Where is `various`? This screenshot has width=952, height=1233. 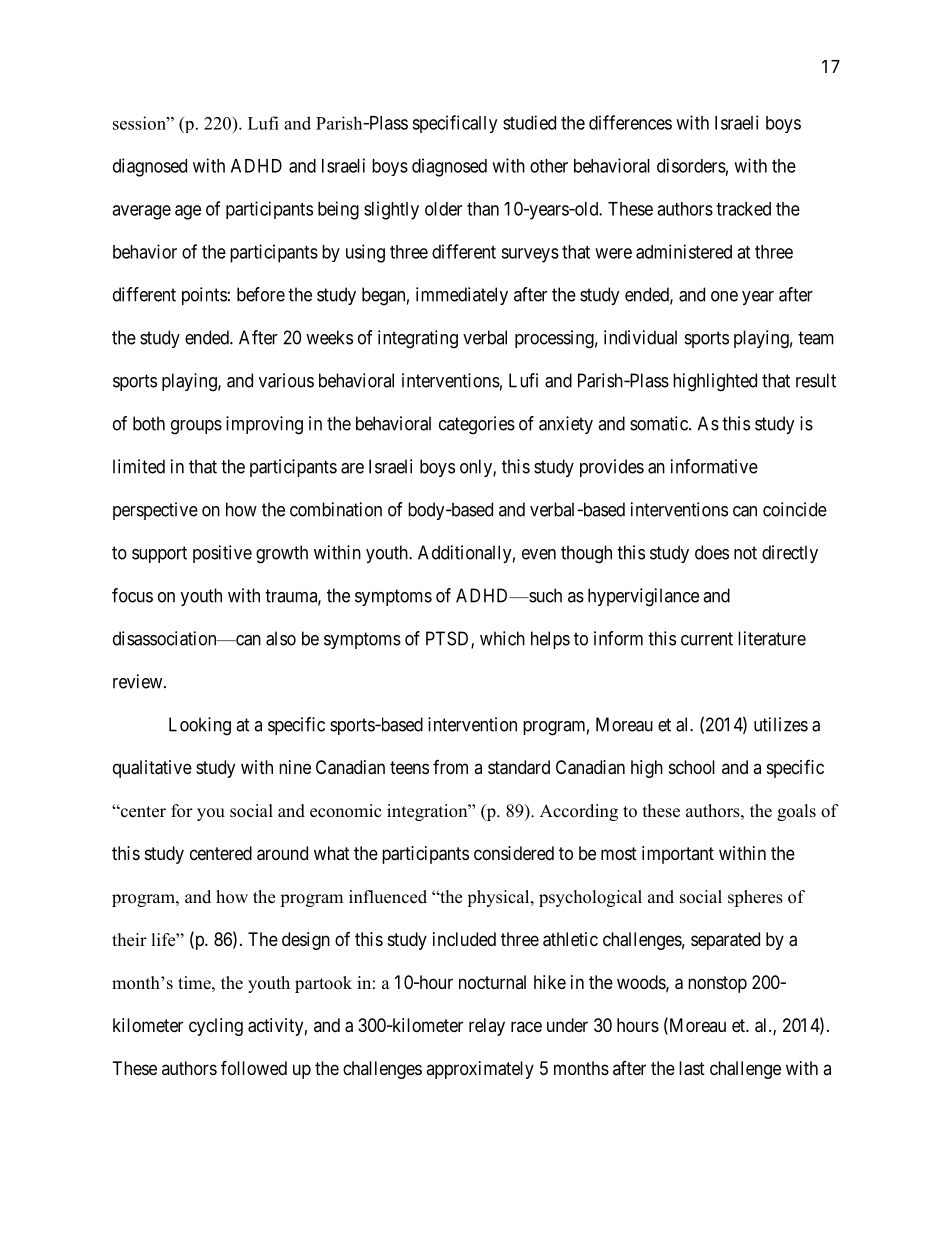 various is located at coordinates (286, 380).
